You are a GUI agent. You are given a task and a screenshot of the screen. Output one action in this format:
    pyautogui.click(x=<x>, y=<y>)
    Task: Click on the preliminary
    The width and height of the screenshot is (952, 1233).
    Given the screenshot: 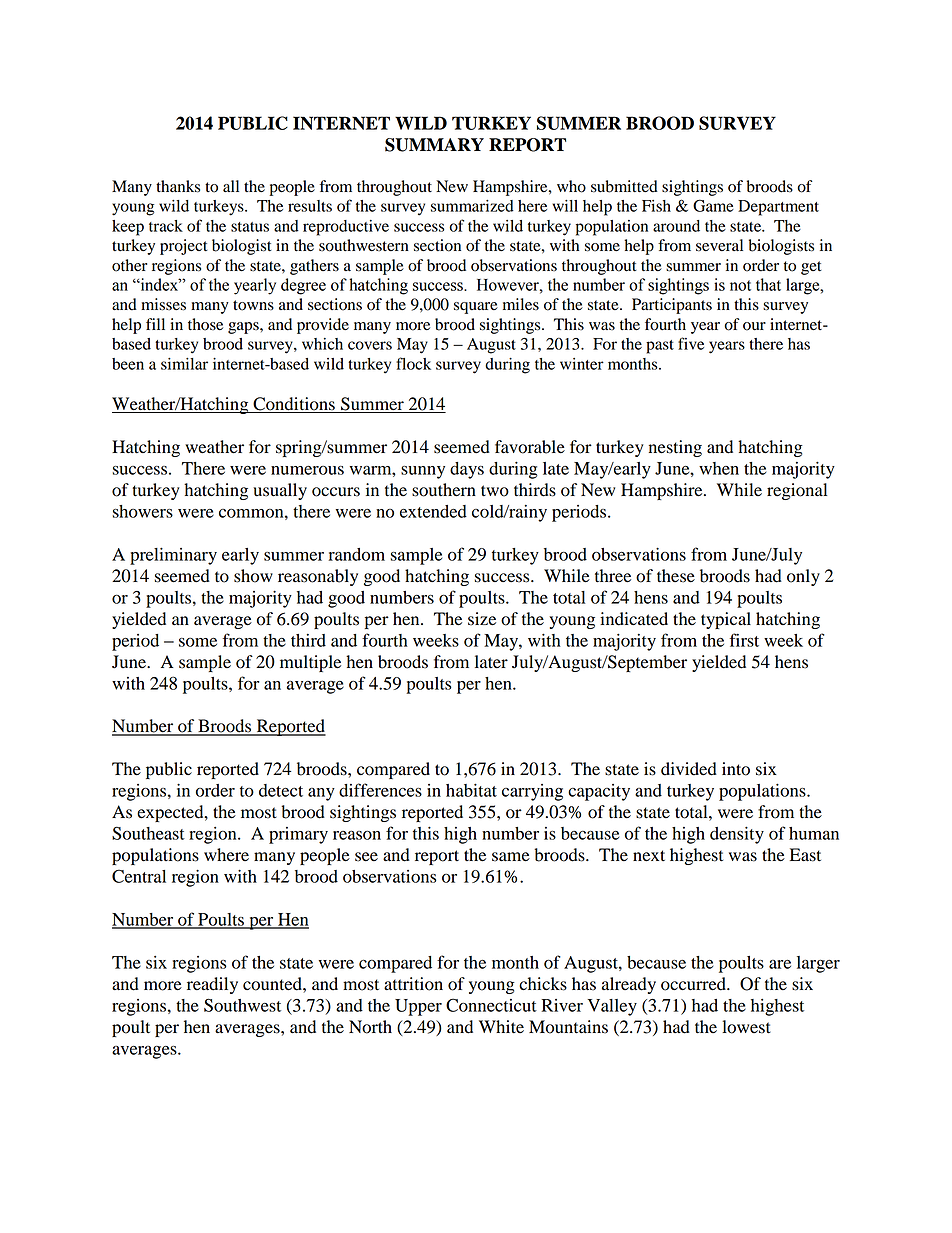 What is the action you would take?
    pyautogui.click(x=173, y=556)
